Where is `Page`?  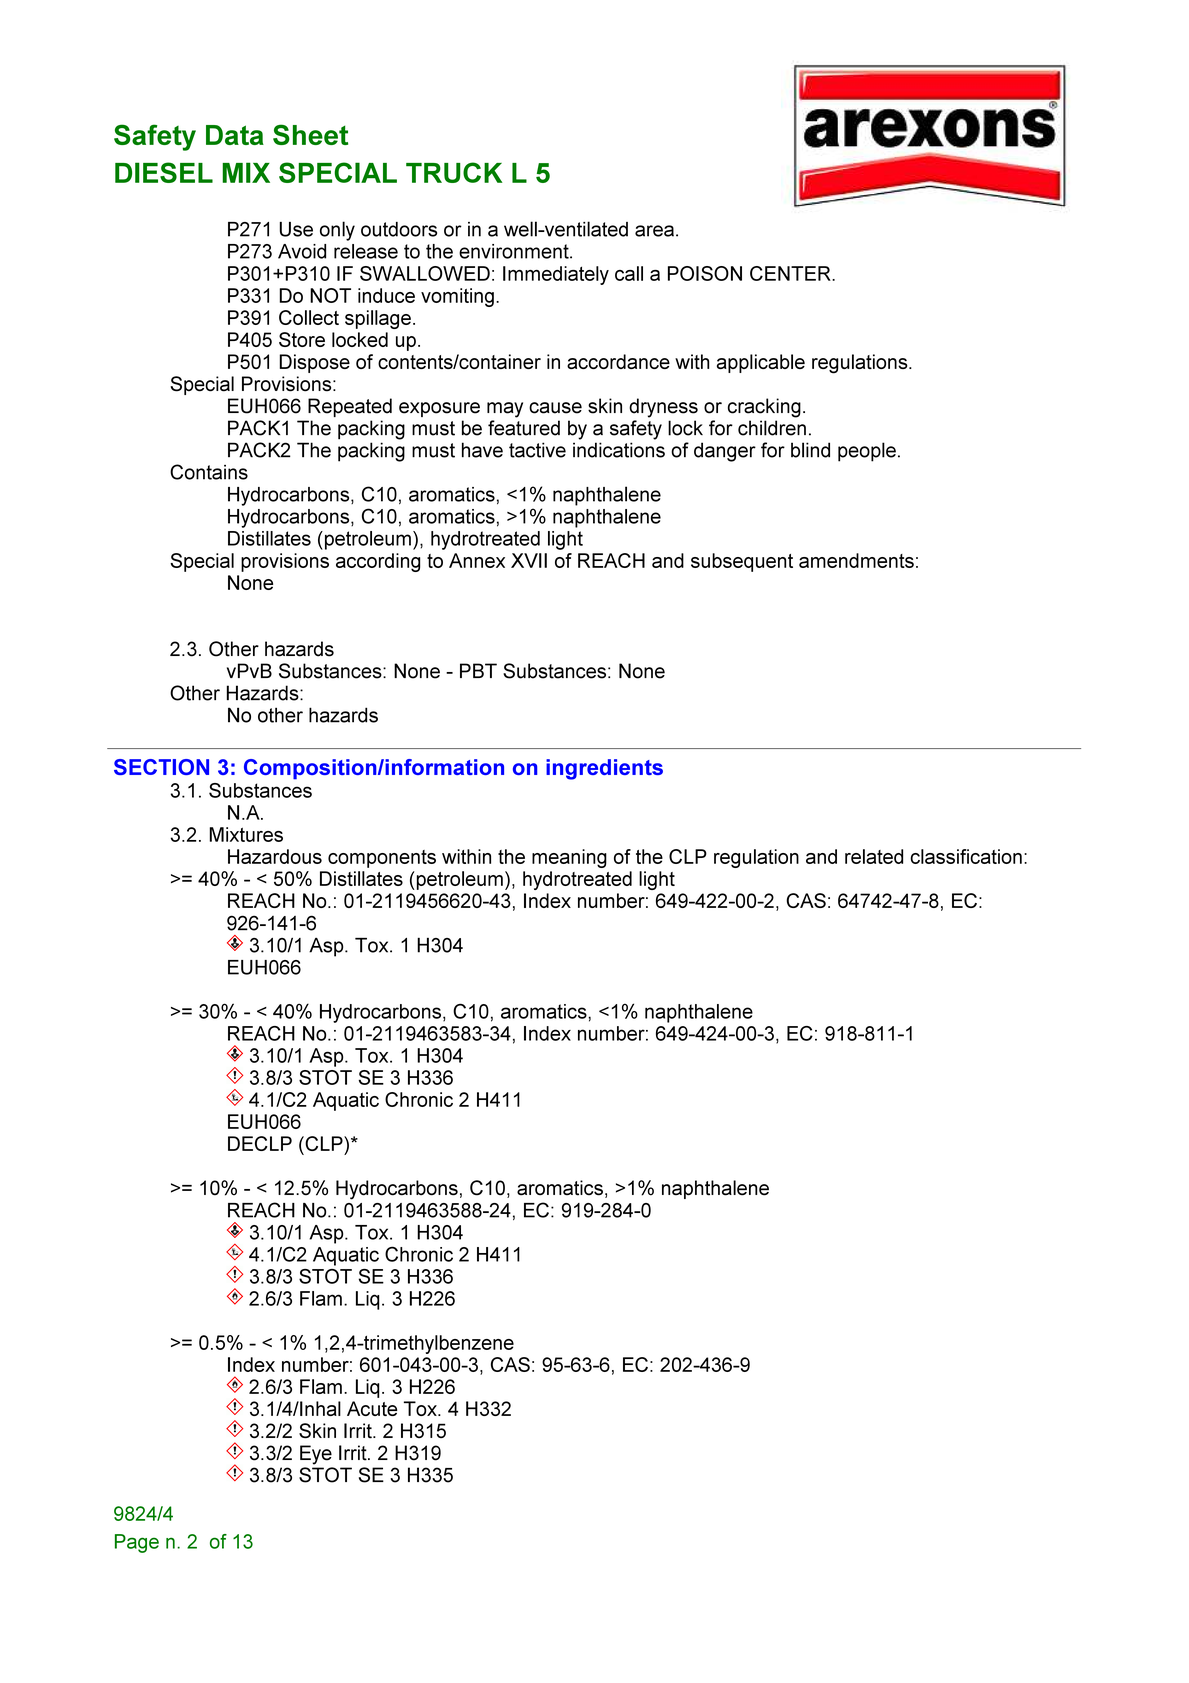 Page is located at coordinates (137, 1543).
